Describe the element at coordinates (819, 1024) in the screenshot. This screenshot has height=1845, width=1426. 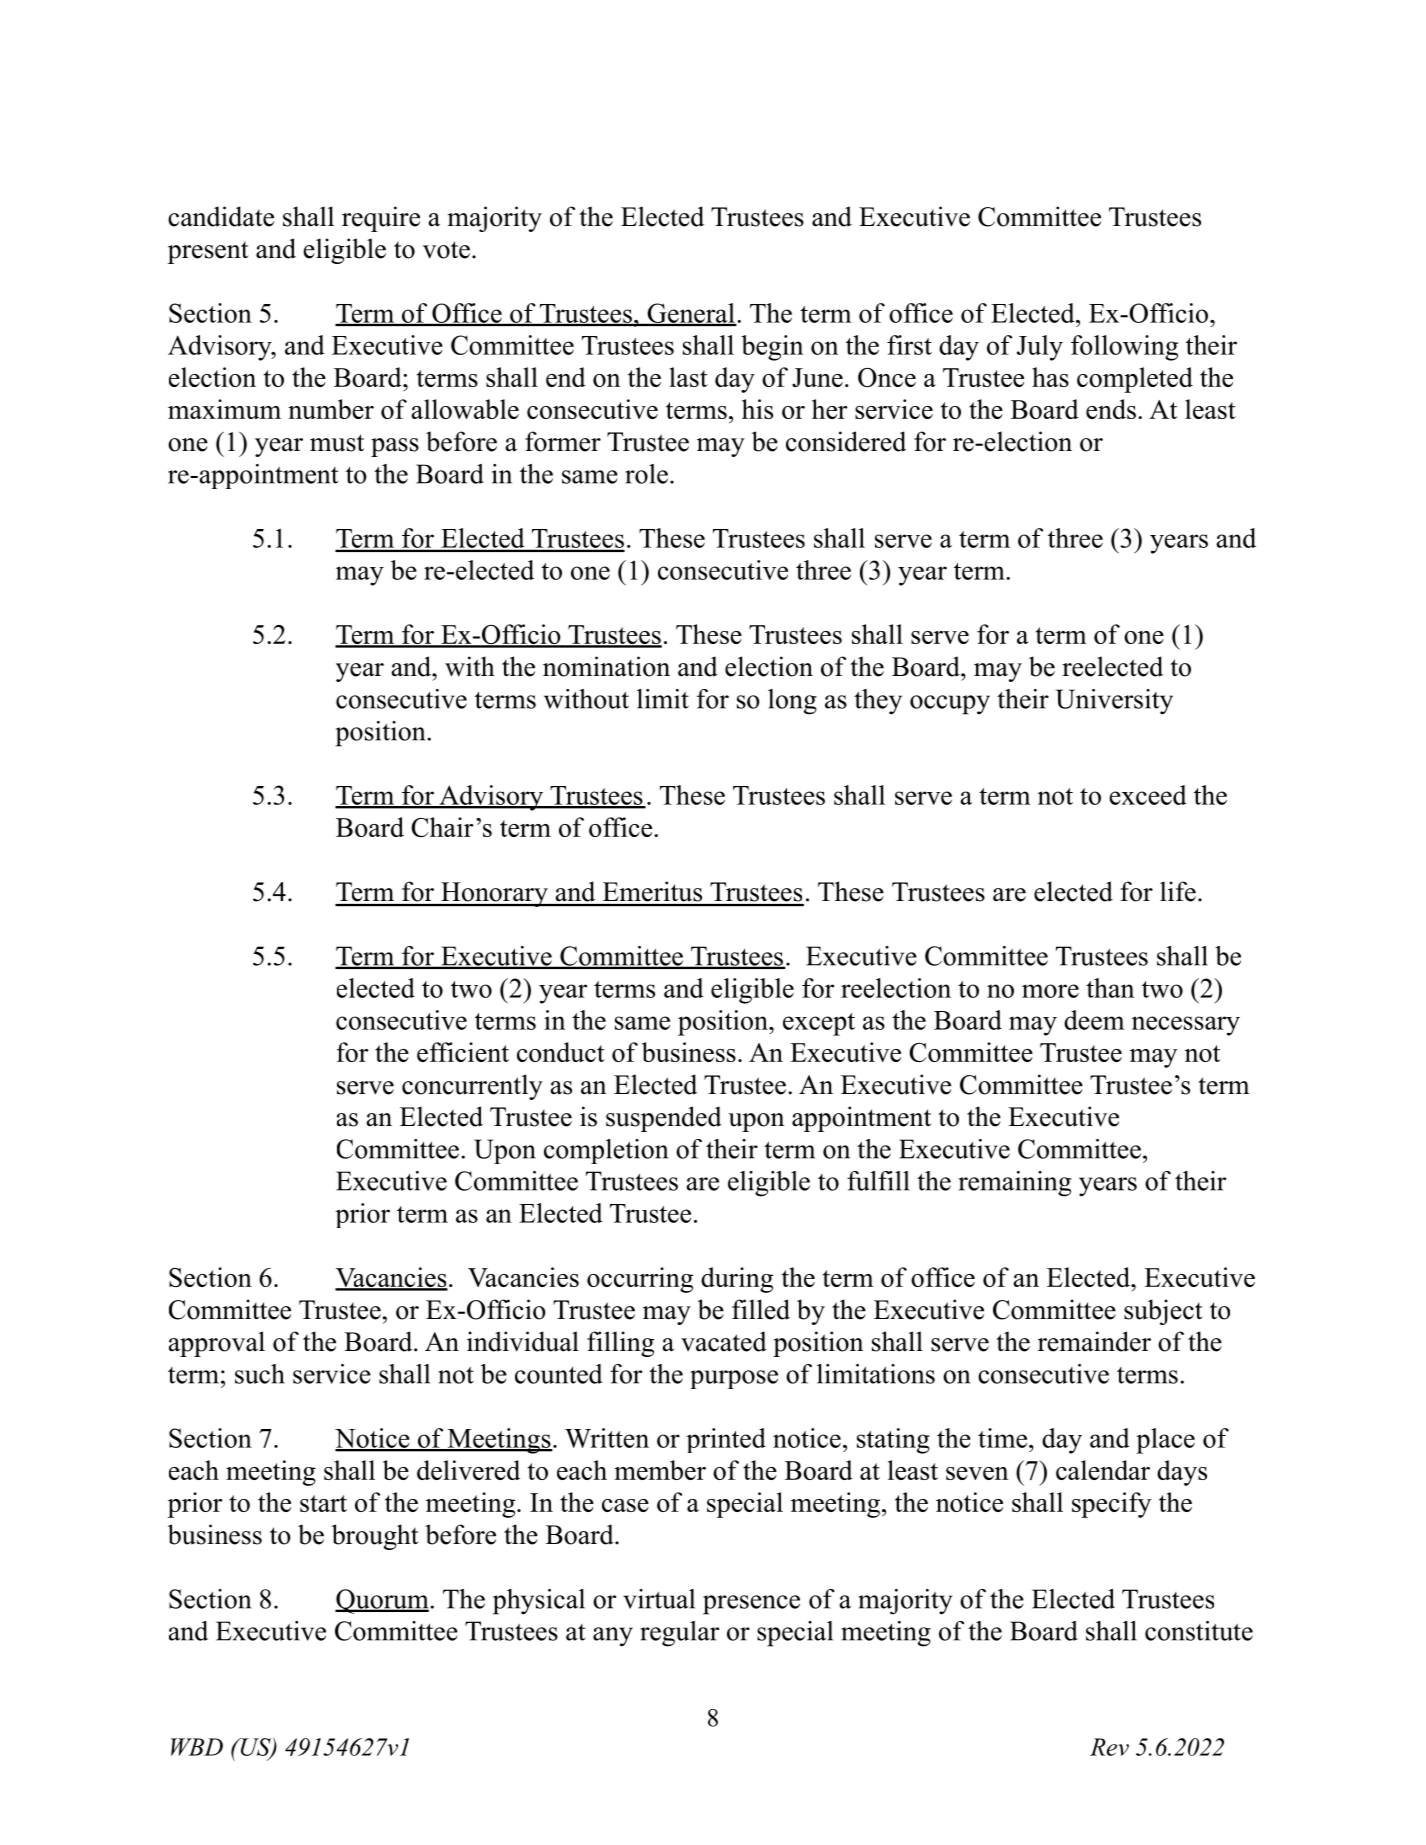
I see `except` at that location.
